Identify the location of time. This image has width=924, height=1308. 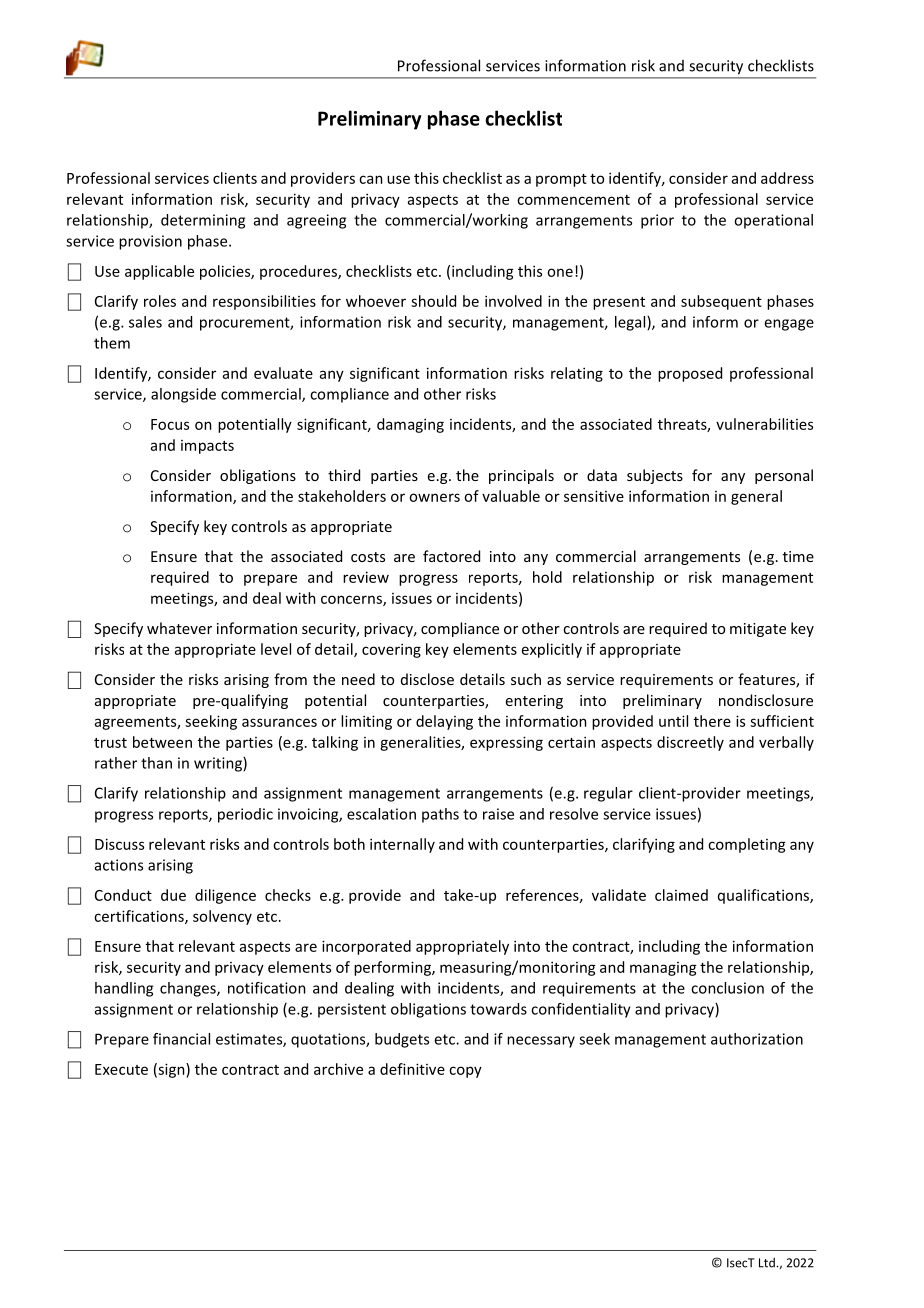
(798, 556).
